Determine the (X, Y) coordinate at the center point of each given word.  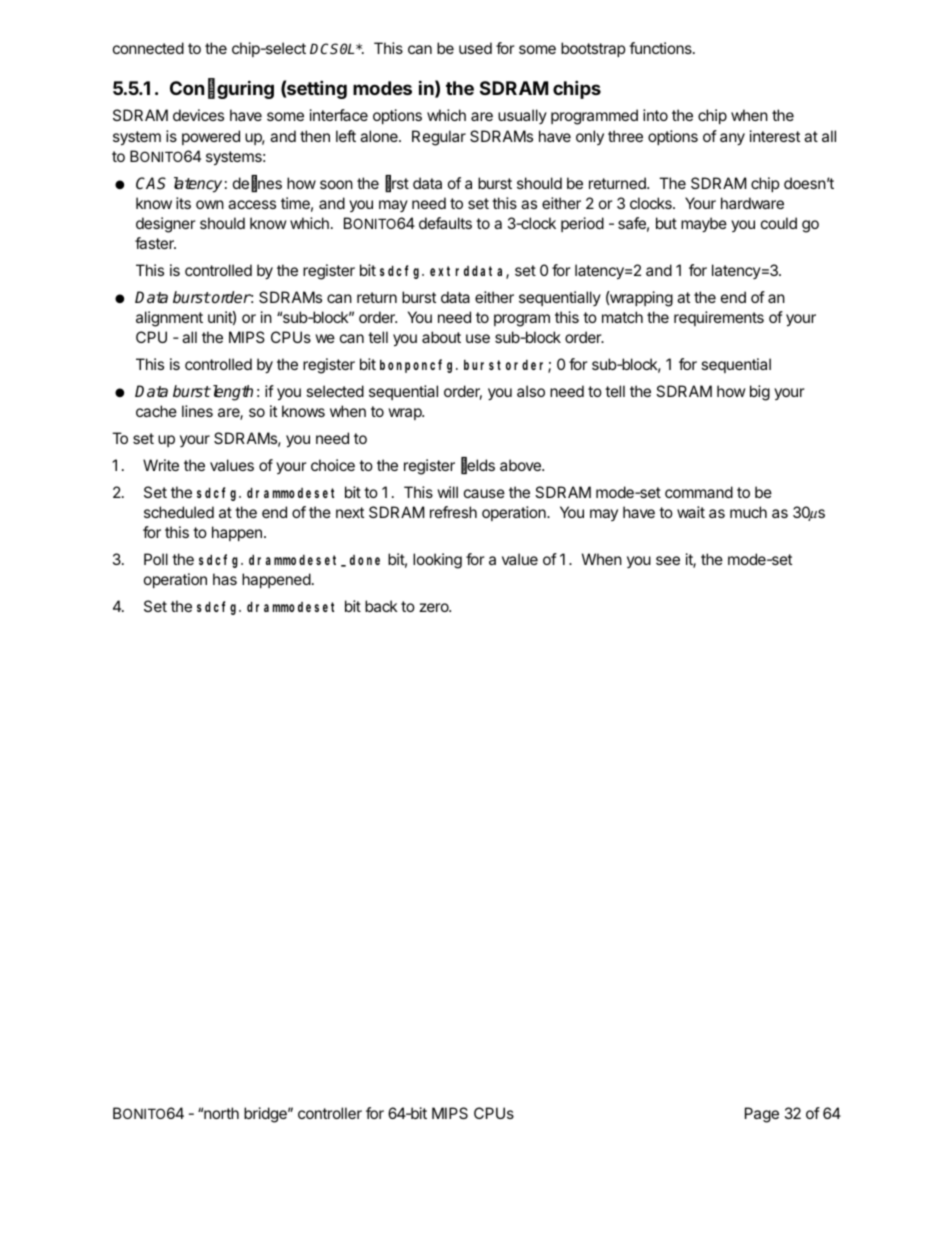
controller (330, 1113)
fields (478, 465)
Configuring (222, 89)
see (668, 560)
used (475, 48)
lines (197, 411)
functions (661, 48)
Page (762, 1115)
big (760, 393)
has (225, 579)
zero (435, 607)
